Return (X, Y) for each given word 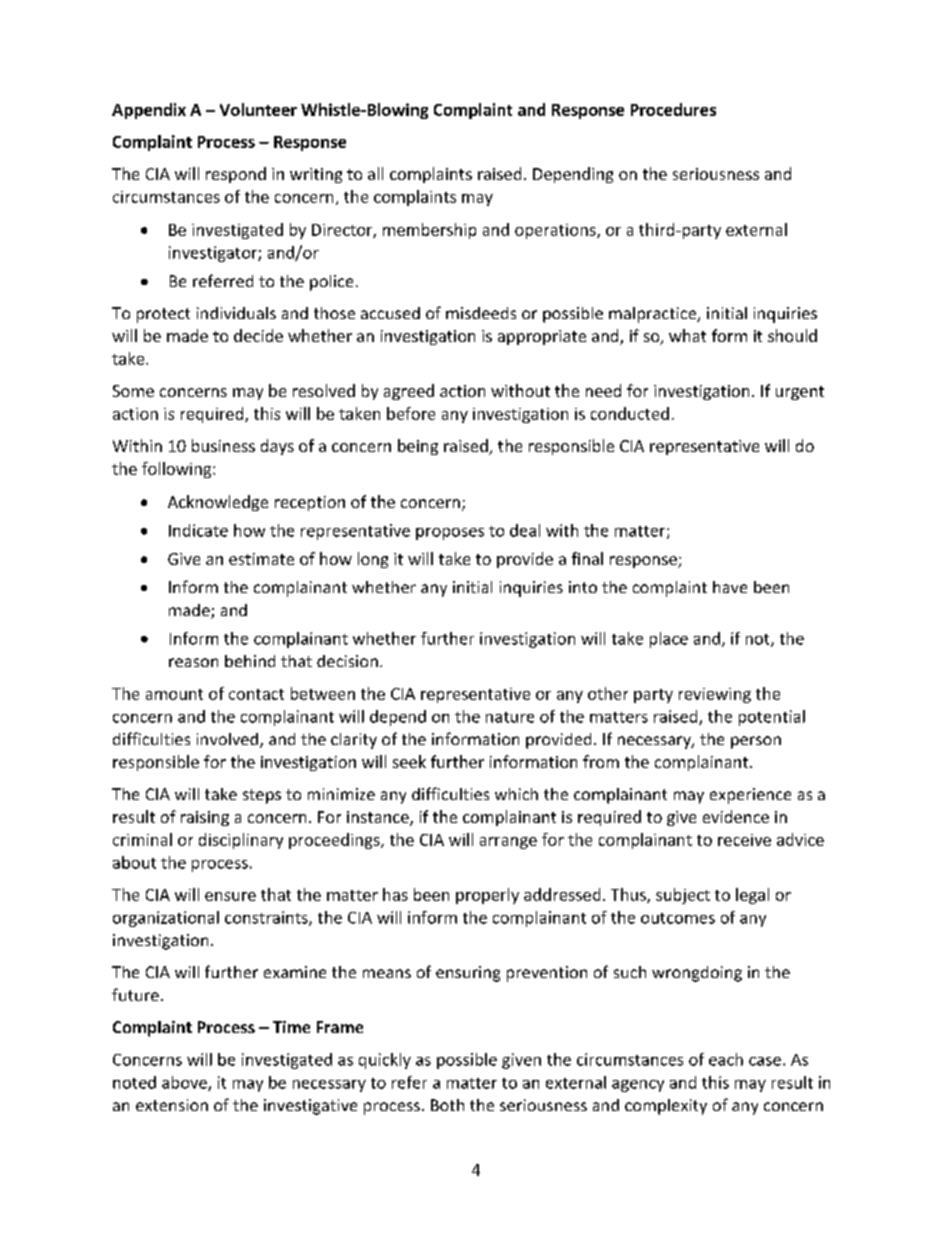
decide (258, 335)
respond (236, 175)
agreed (409, 392)
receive (744, 840)
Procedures (673, 109)
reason (193, 662)
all (375, 173)
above (185, 1083)
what (687, 335)
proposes (450, 534)
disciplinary (241, 841)
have (730, 587)
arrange (508, 843)
